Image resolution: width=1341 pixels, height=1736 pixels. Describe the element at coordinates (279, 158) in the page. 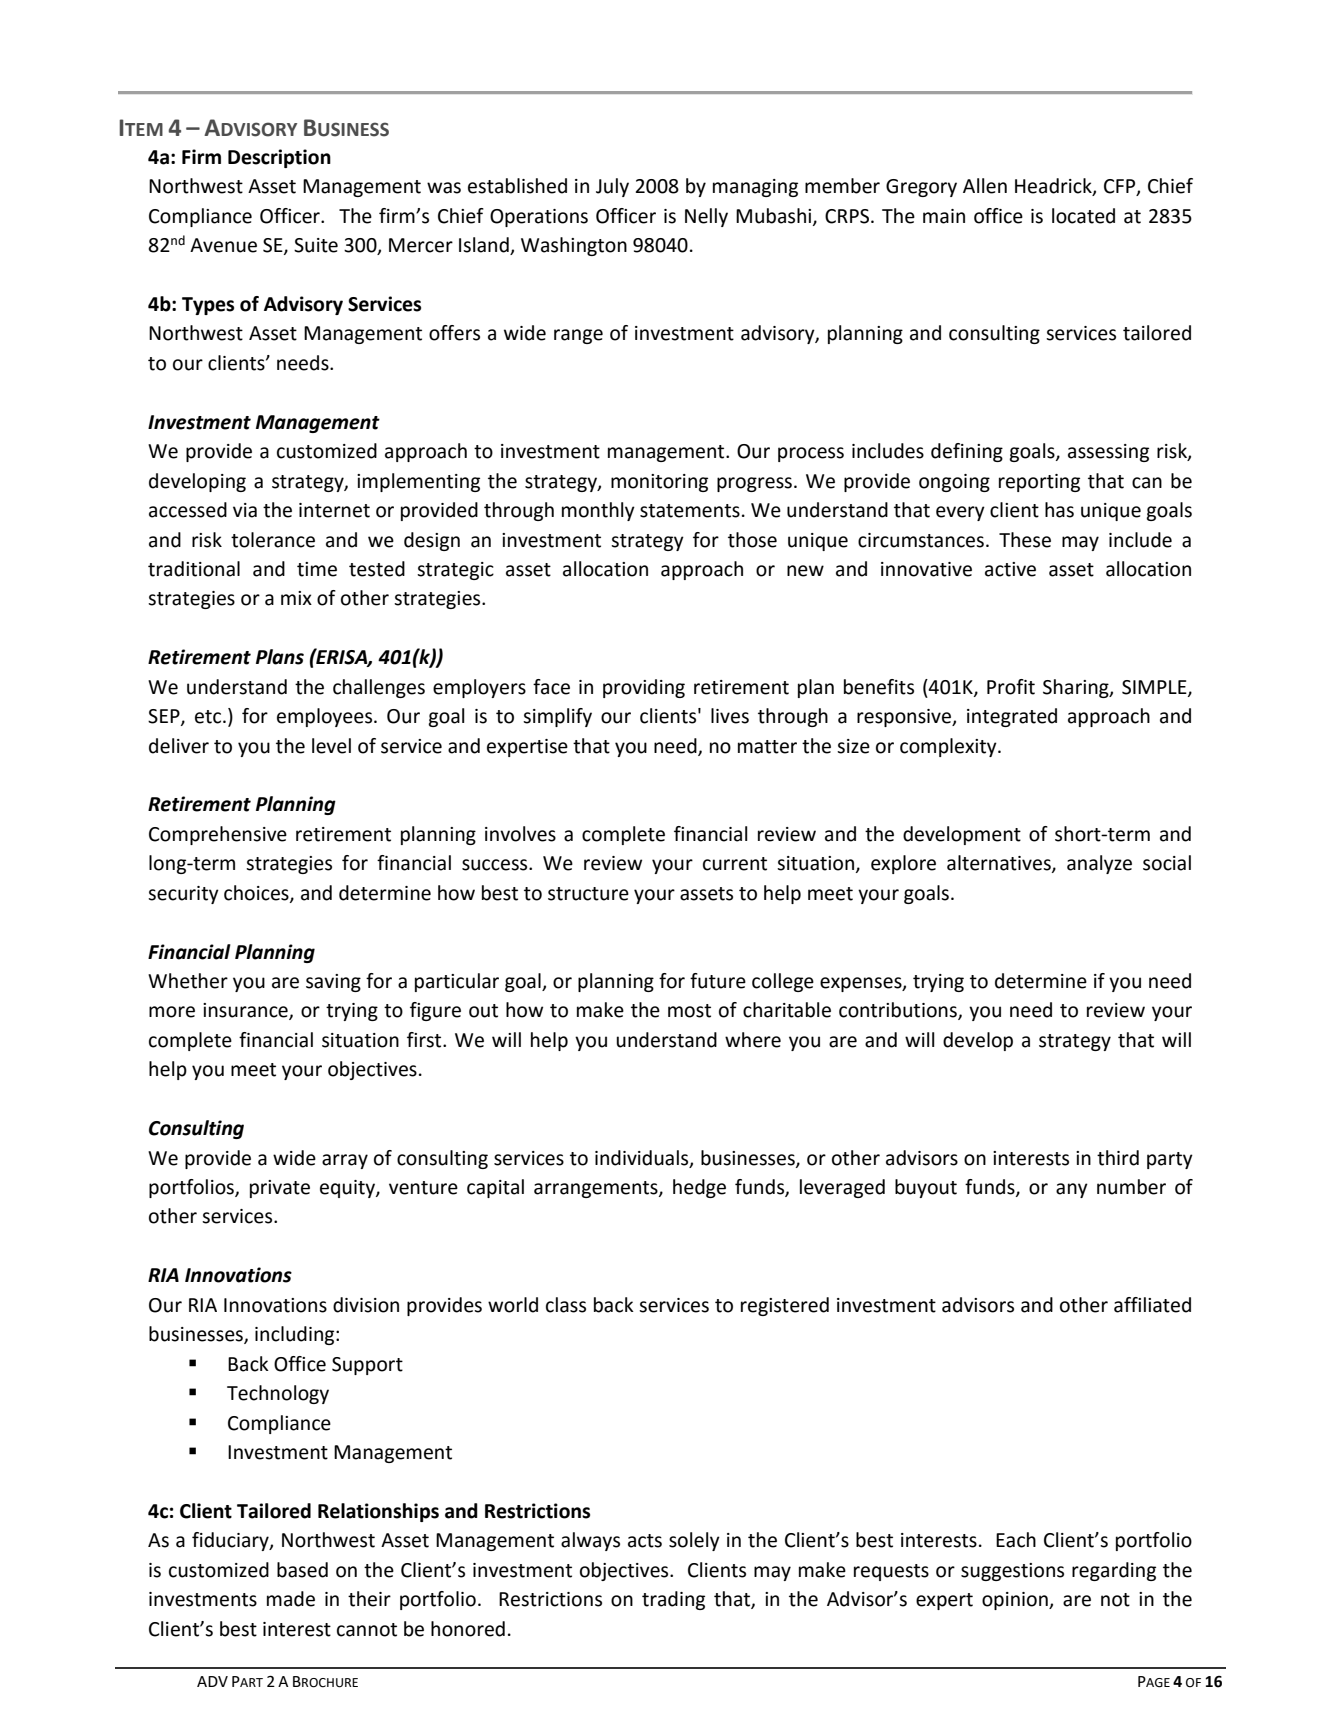

I see `Description` at that location.
